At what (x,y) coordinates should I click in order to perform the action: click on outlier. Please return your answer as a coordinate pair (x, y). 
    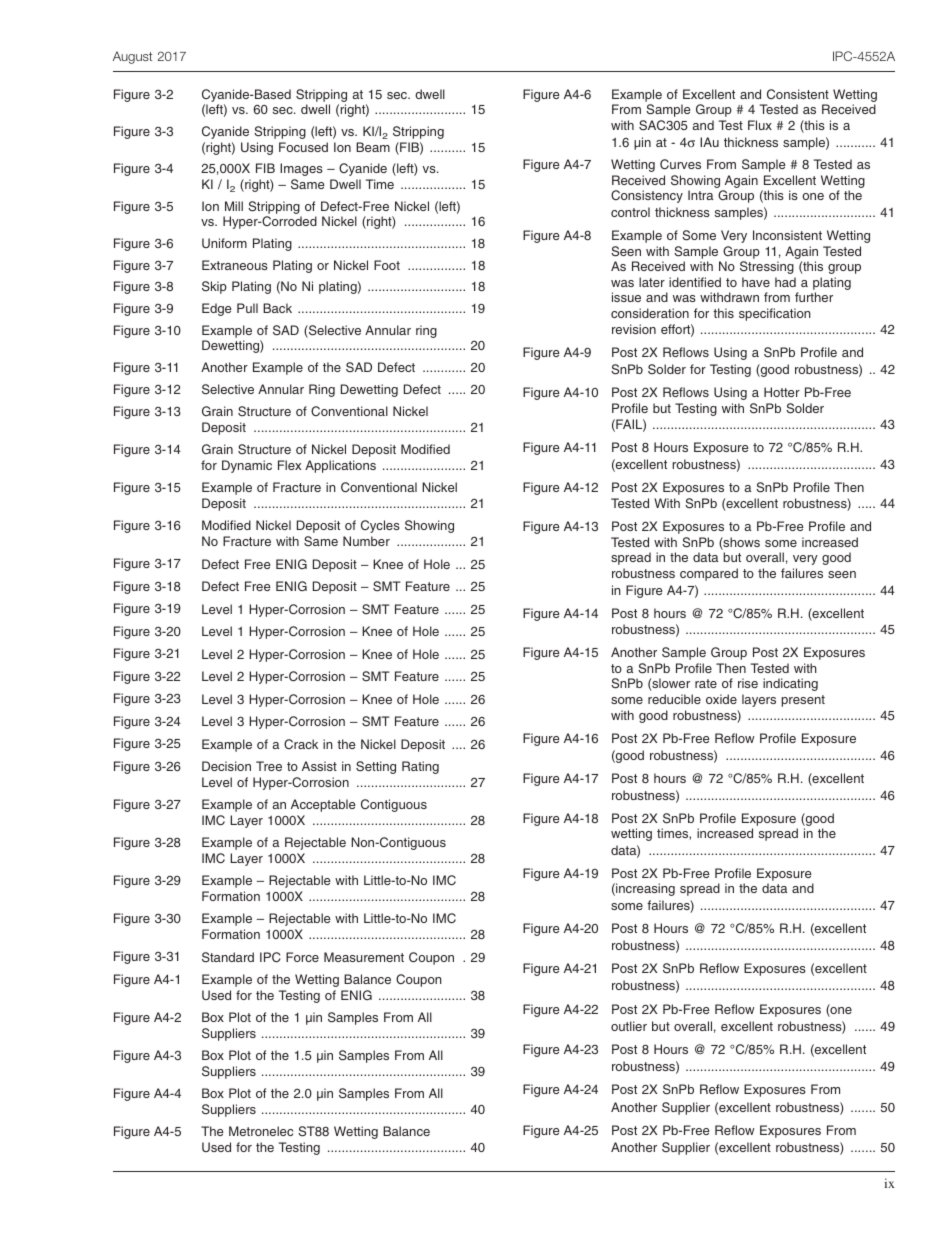
    Looking at the image, I should click on (629, 1026).
